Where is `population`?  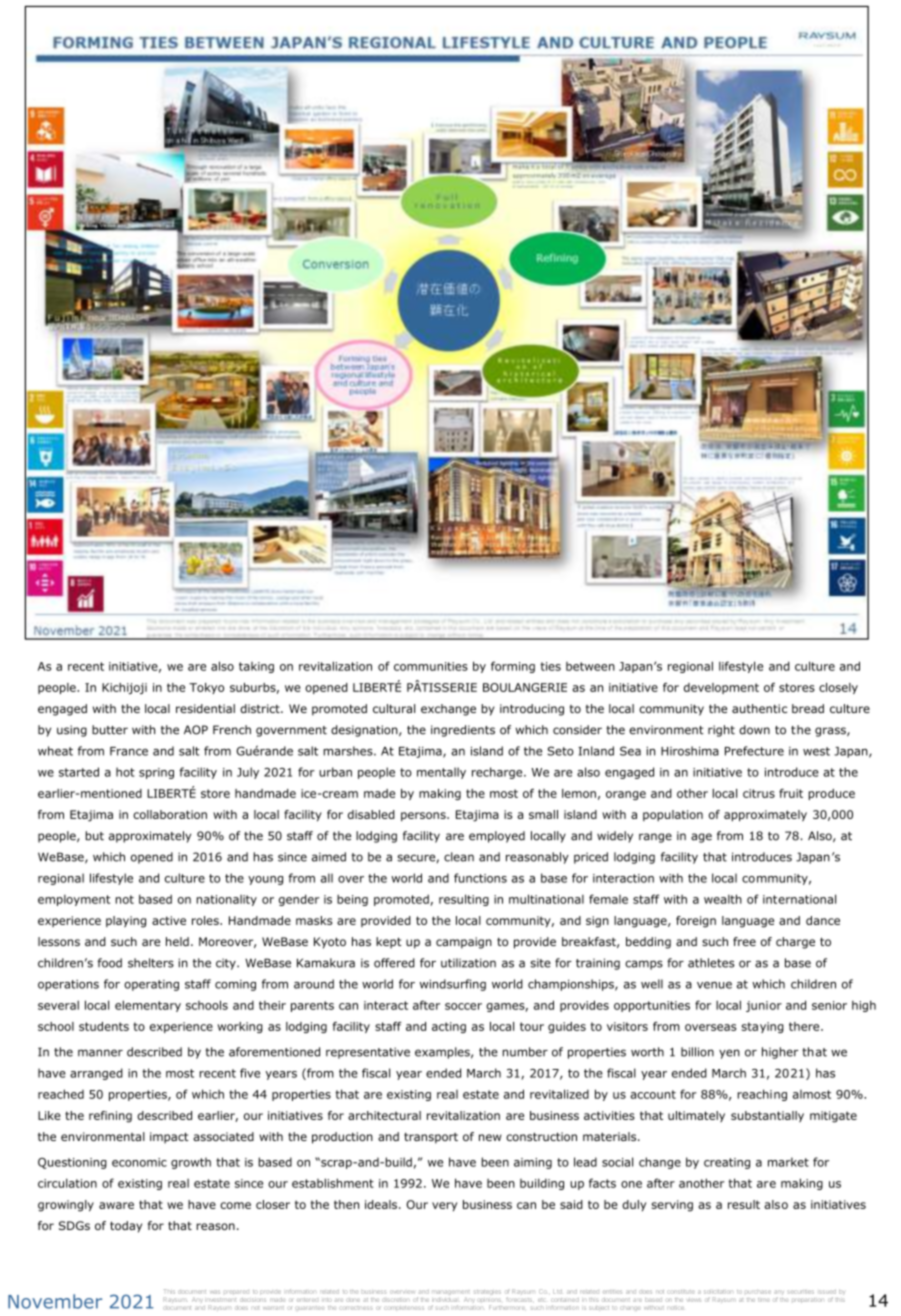 population is located at coordinates (673, 815).
